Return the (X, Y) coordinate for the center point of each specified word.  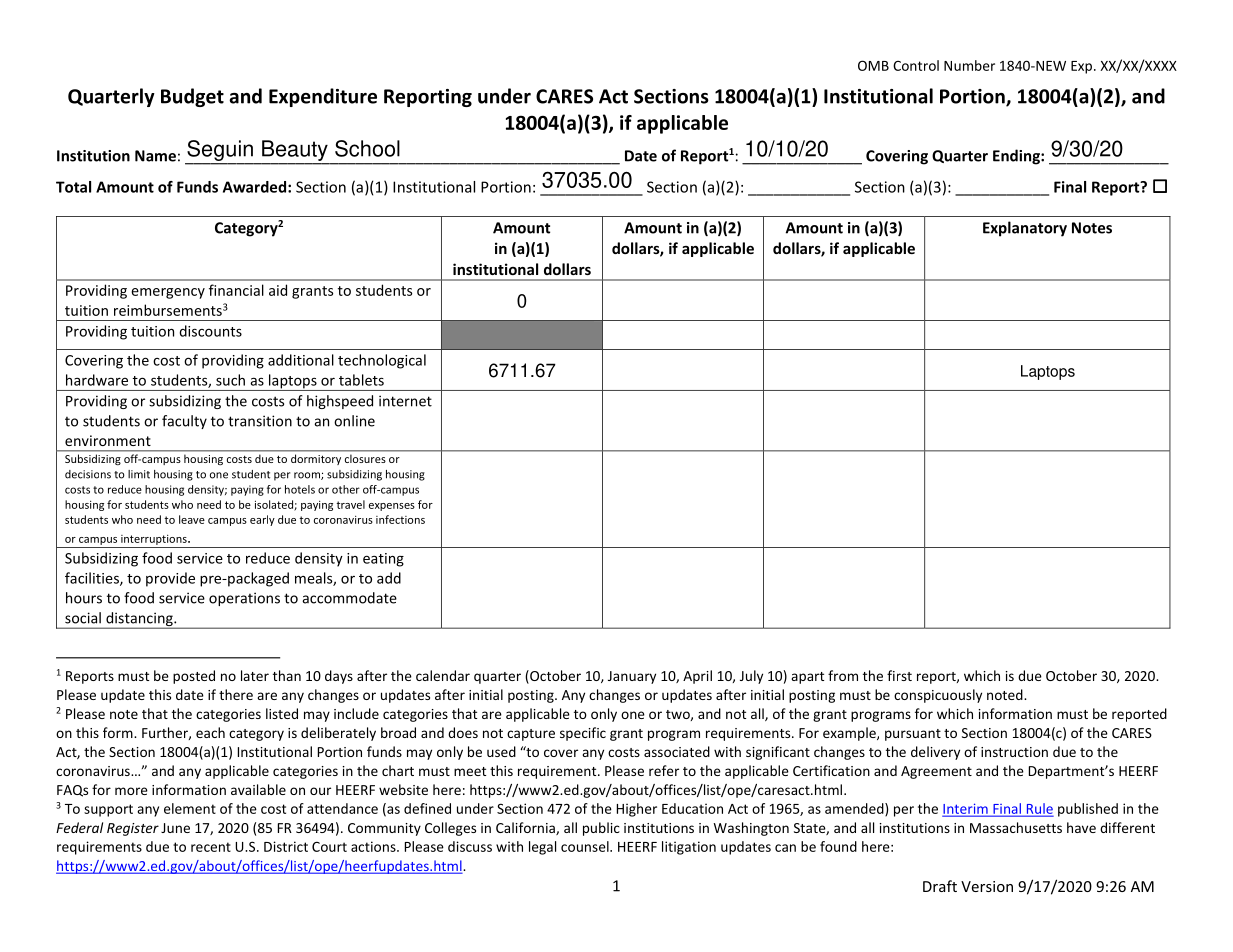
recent (211, 847)
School (367, 148)
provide (170, 579)
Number (969, 65)
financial (236, 290)
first (899, 675)
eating (383, 560)
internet (405, 401)
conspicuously (938, 696)
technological (382, 361)
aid (278, 290)
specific (583, 734)
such (230, 380)
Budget (192, 97)
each (210, 732)
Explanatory (1025, 229)
